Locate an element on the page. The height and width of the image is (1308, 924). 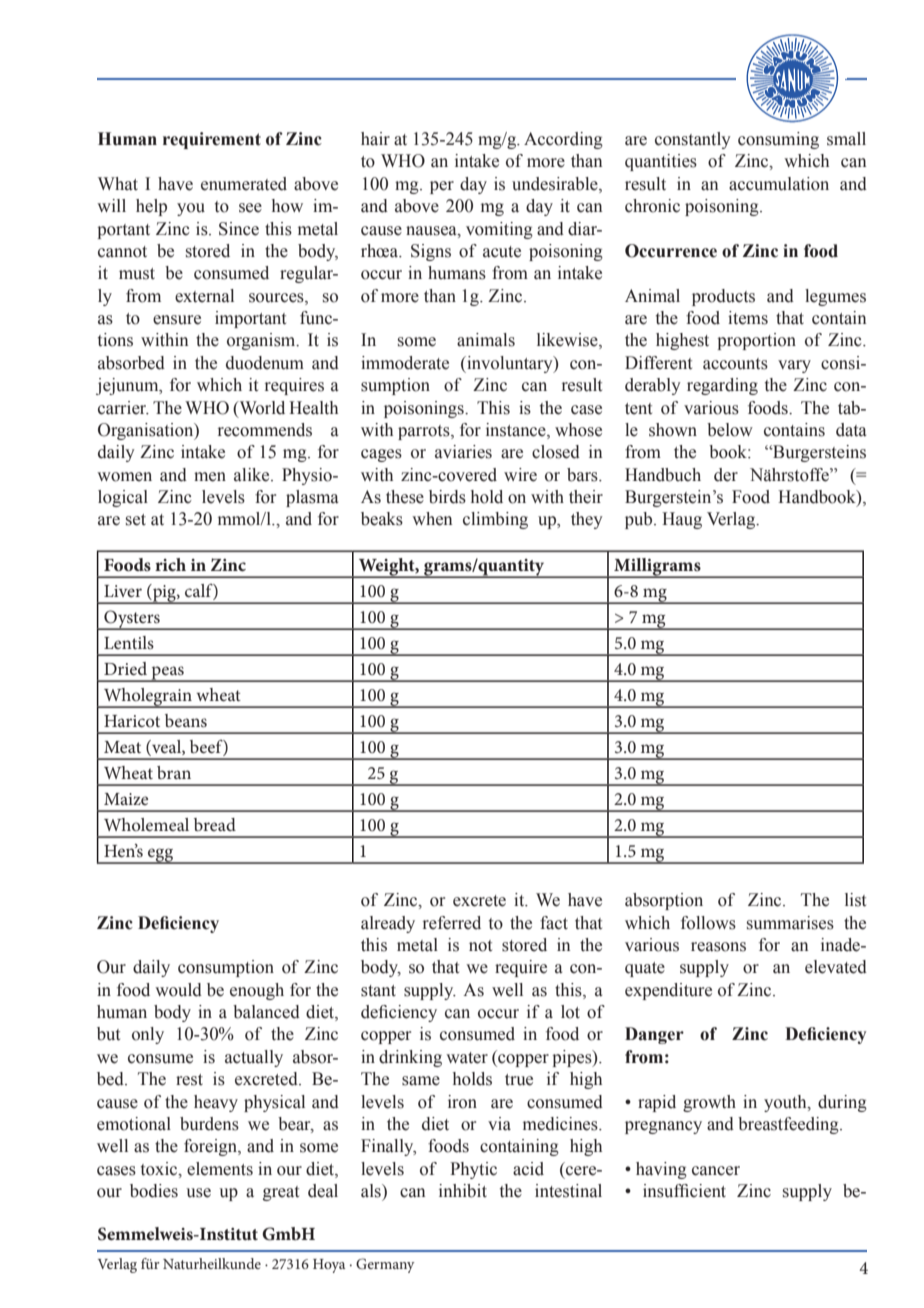
undesirable is located at coordinates (556, 185).
